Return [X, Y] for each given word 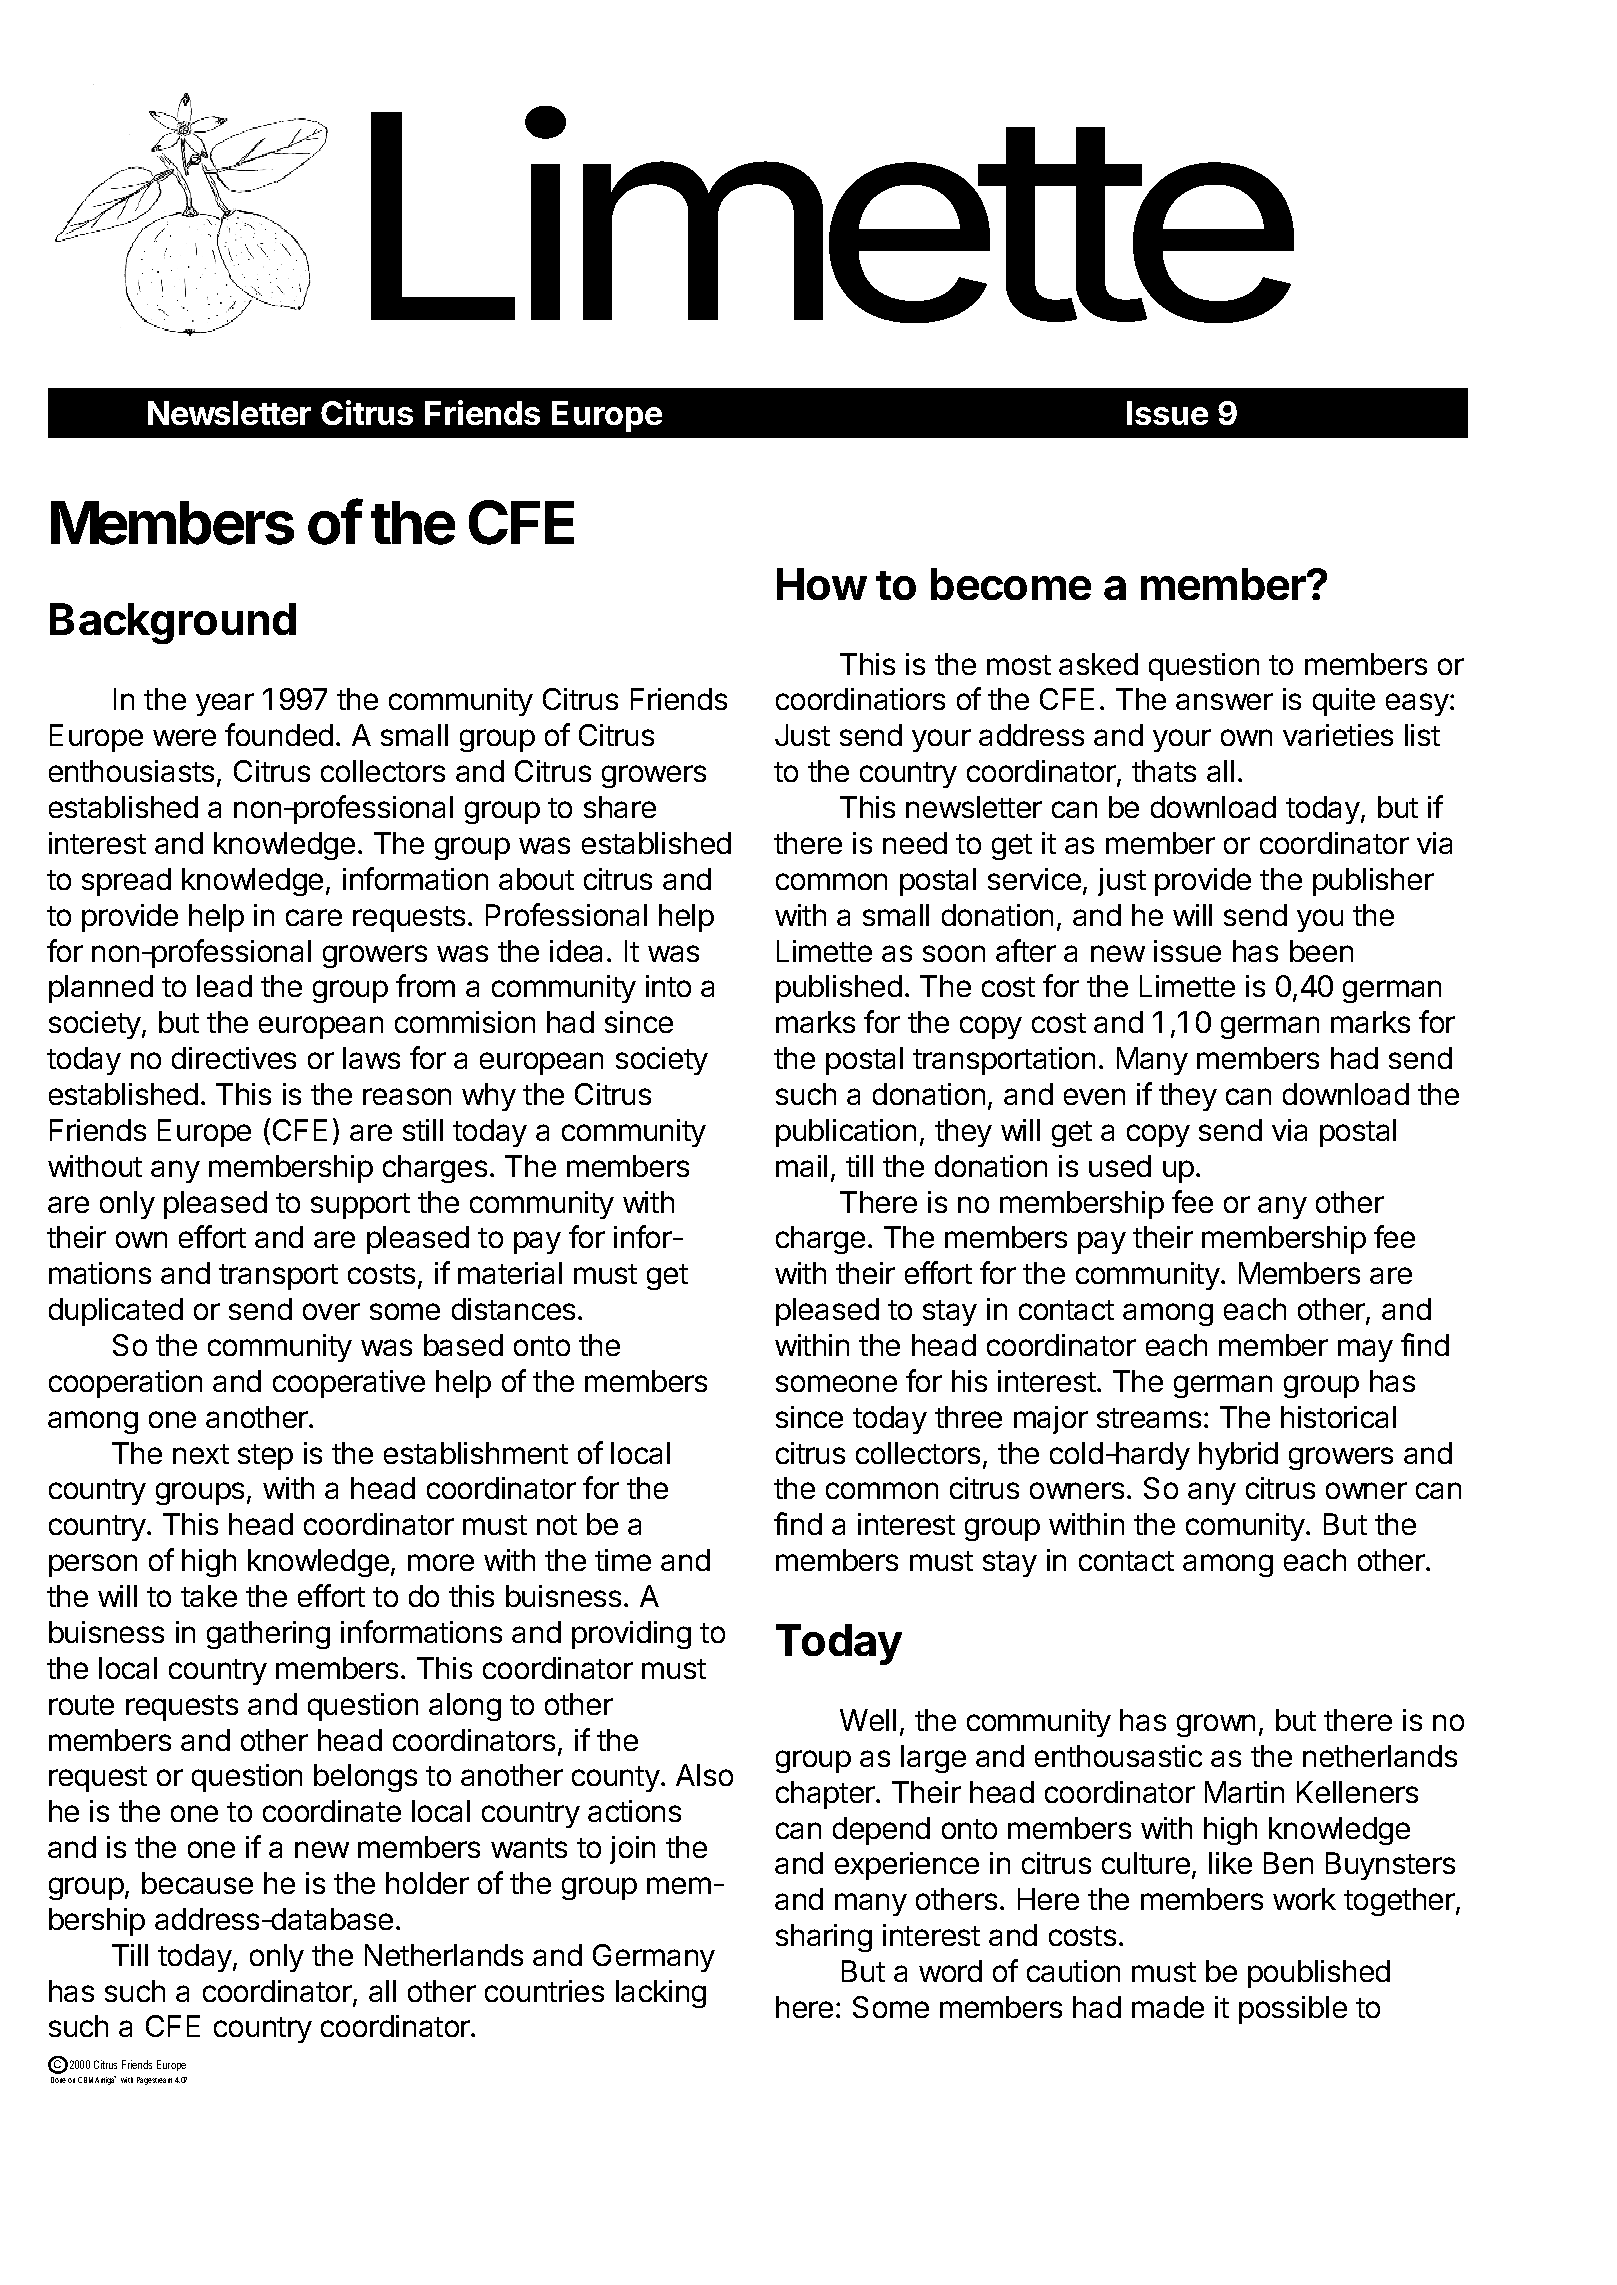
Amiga [105, 2080]
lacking [661, 1994]
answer [1224, 701]
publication [846, 1133]
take [209, 1596]
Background [173, 623]
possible [1293, 2010]
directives [234, 1058]
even [1094, 1096]
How [822, 584]
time [623, 1560]
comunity [1246, 1527]
